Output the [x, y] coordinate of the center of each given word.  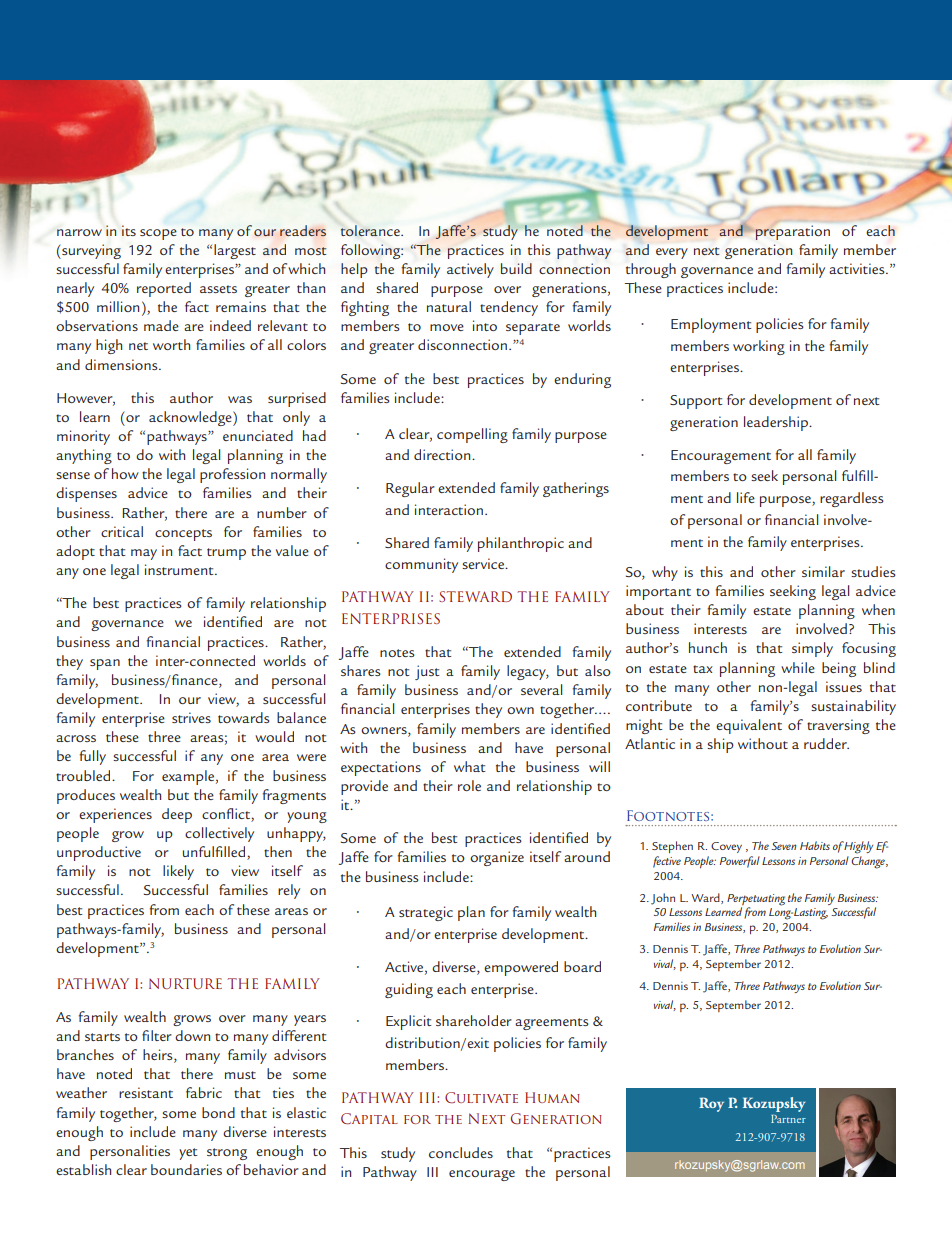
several [541, 689]
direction [443, 454]
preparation [792, 232]
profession [232, 475]
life [746, 497]
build [516, 268]
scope [158, 234]
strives [191, 717]
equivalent [749, 726]
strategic [426, 913]
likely [178, 872]
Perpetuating [756, 900]
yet [188, 1154]
